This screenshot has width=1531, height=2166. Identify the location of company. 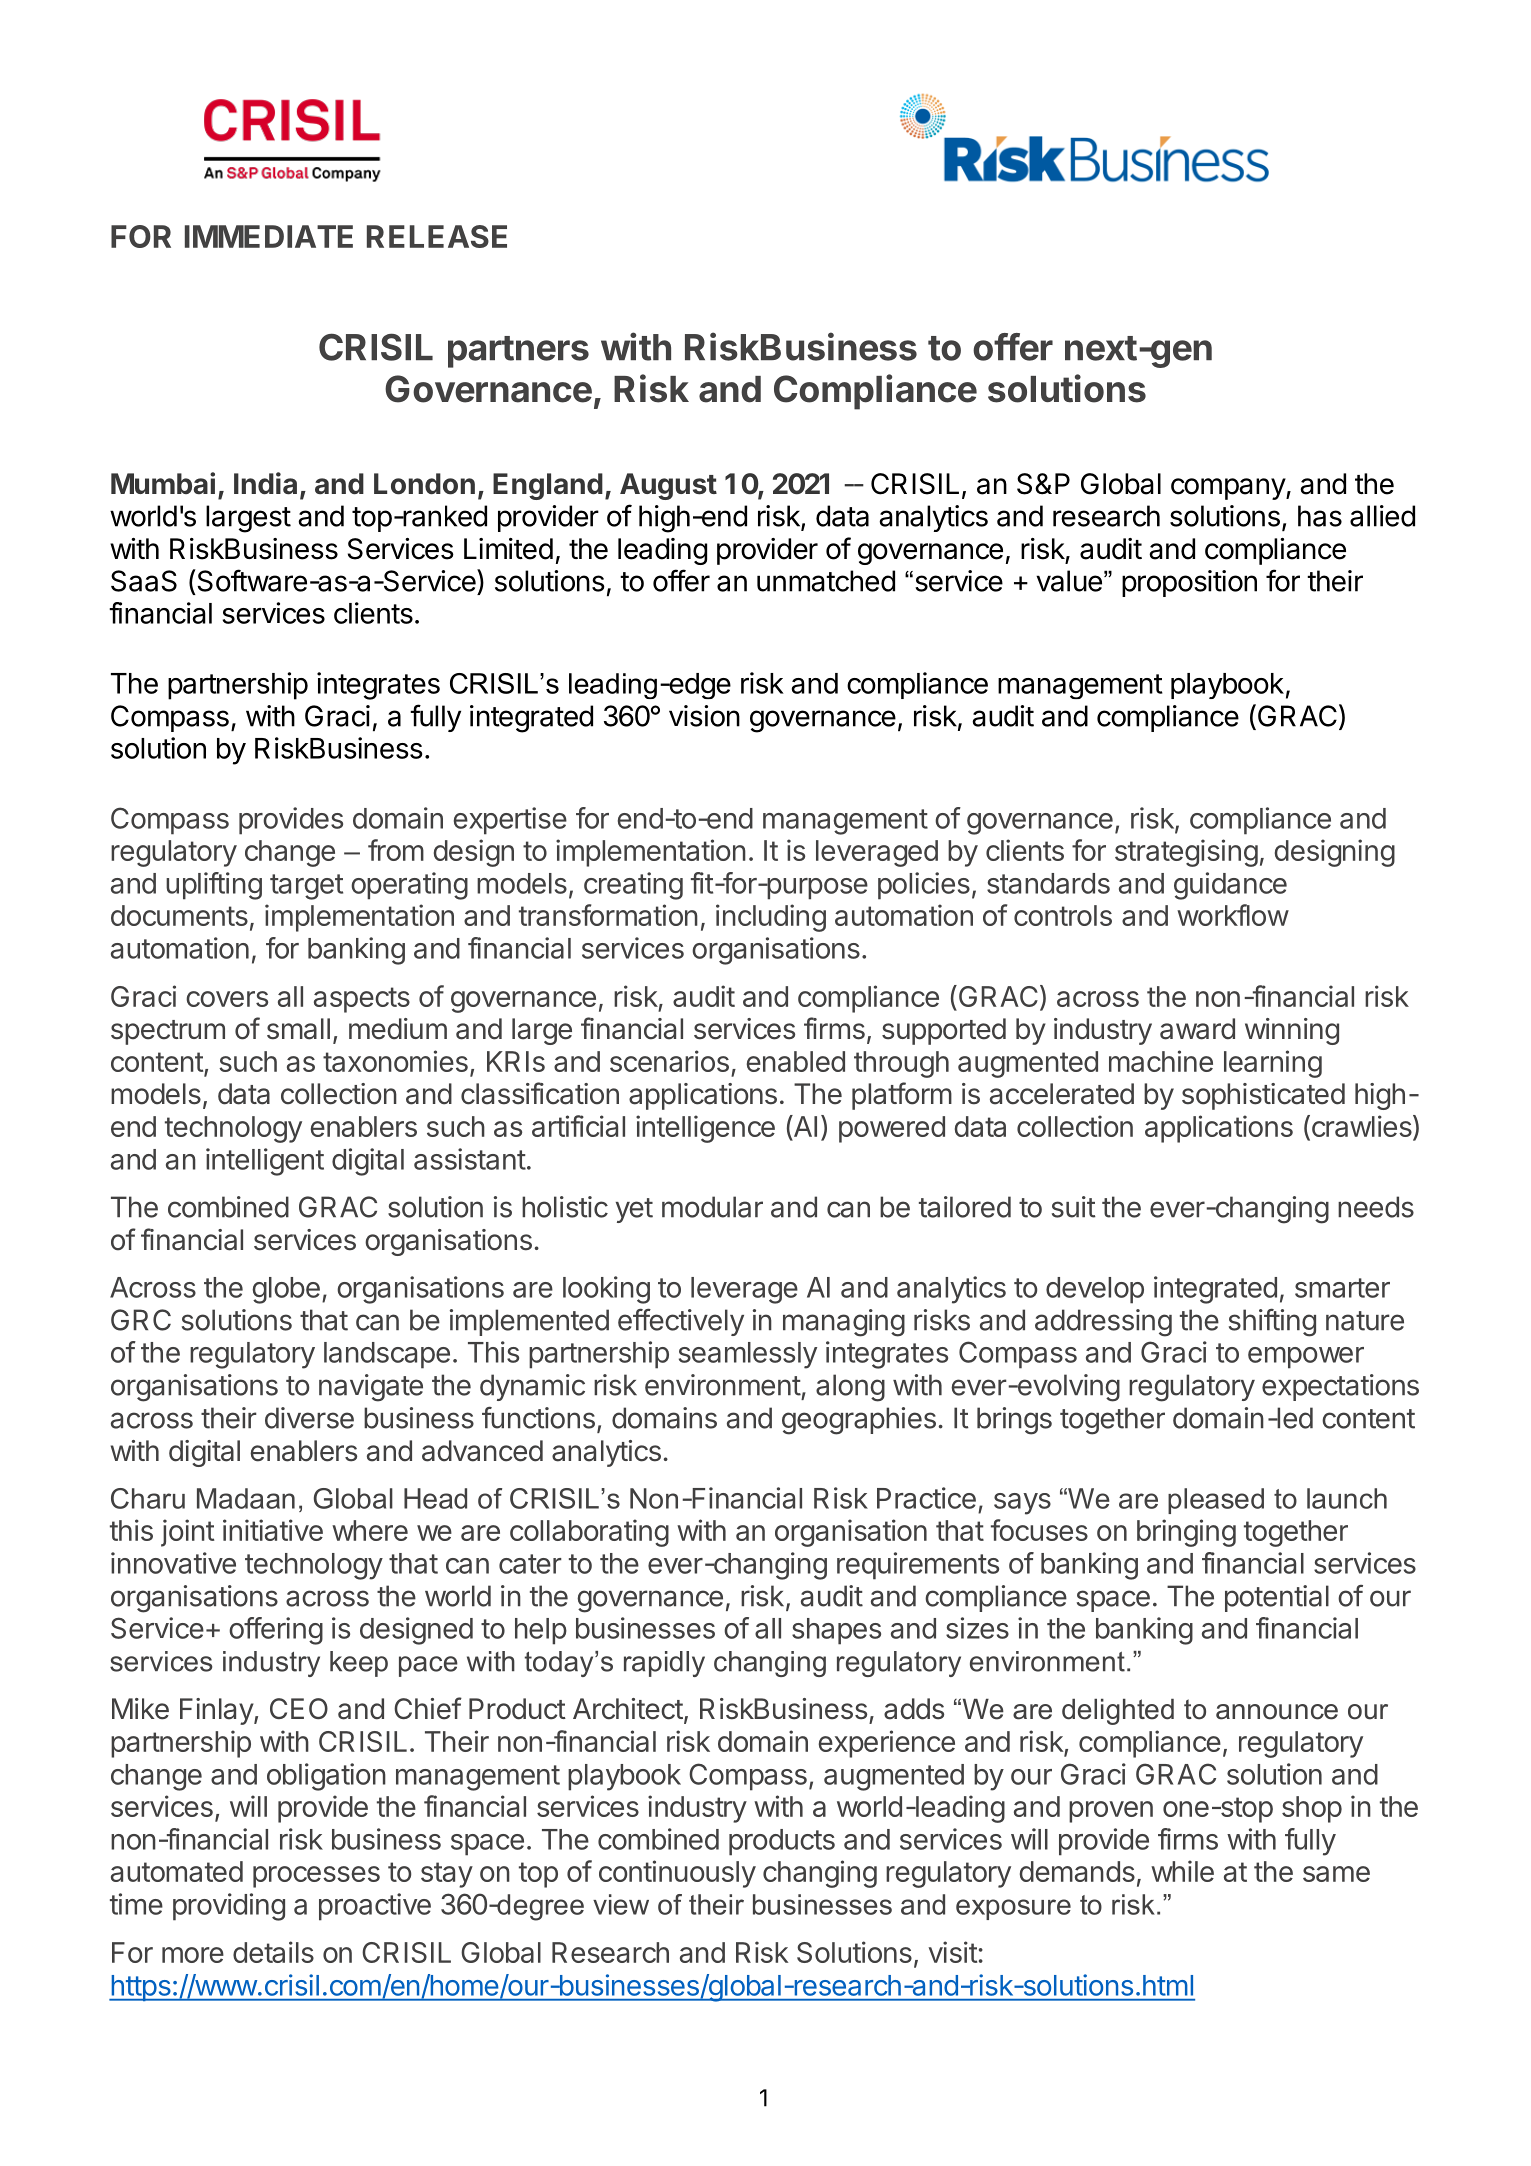
(1229, 489).
